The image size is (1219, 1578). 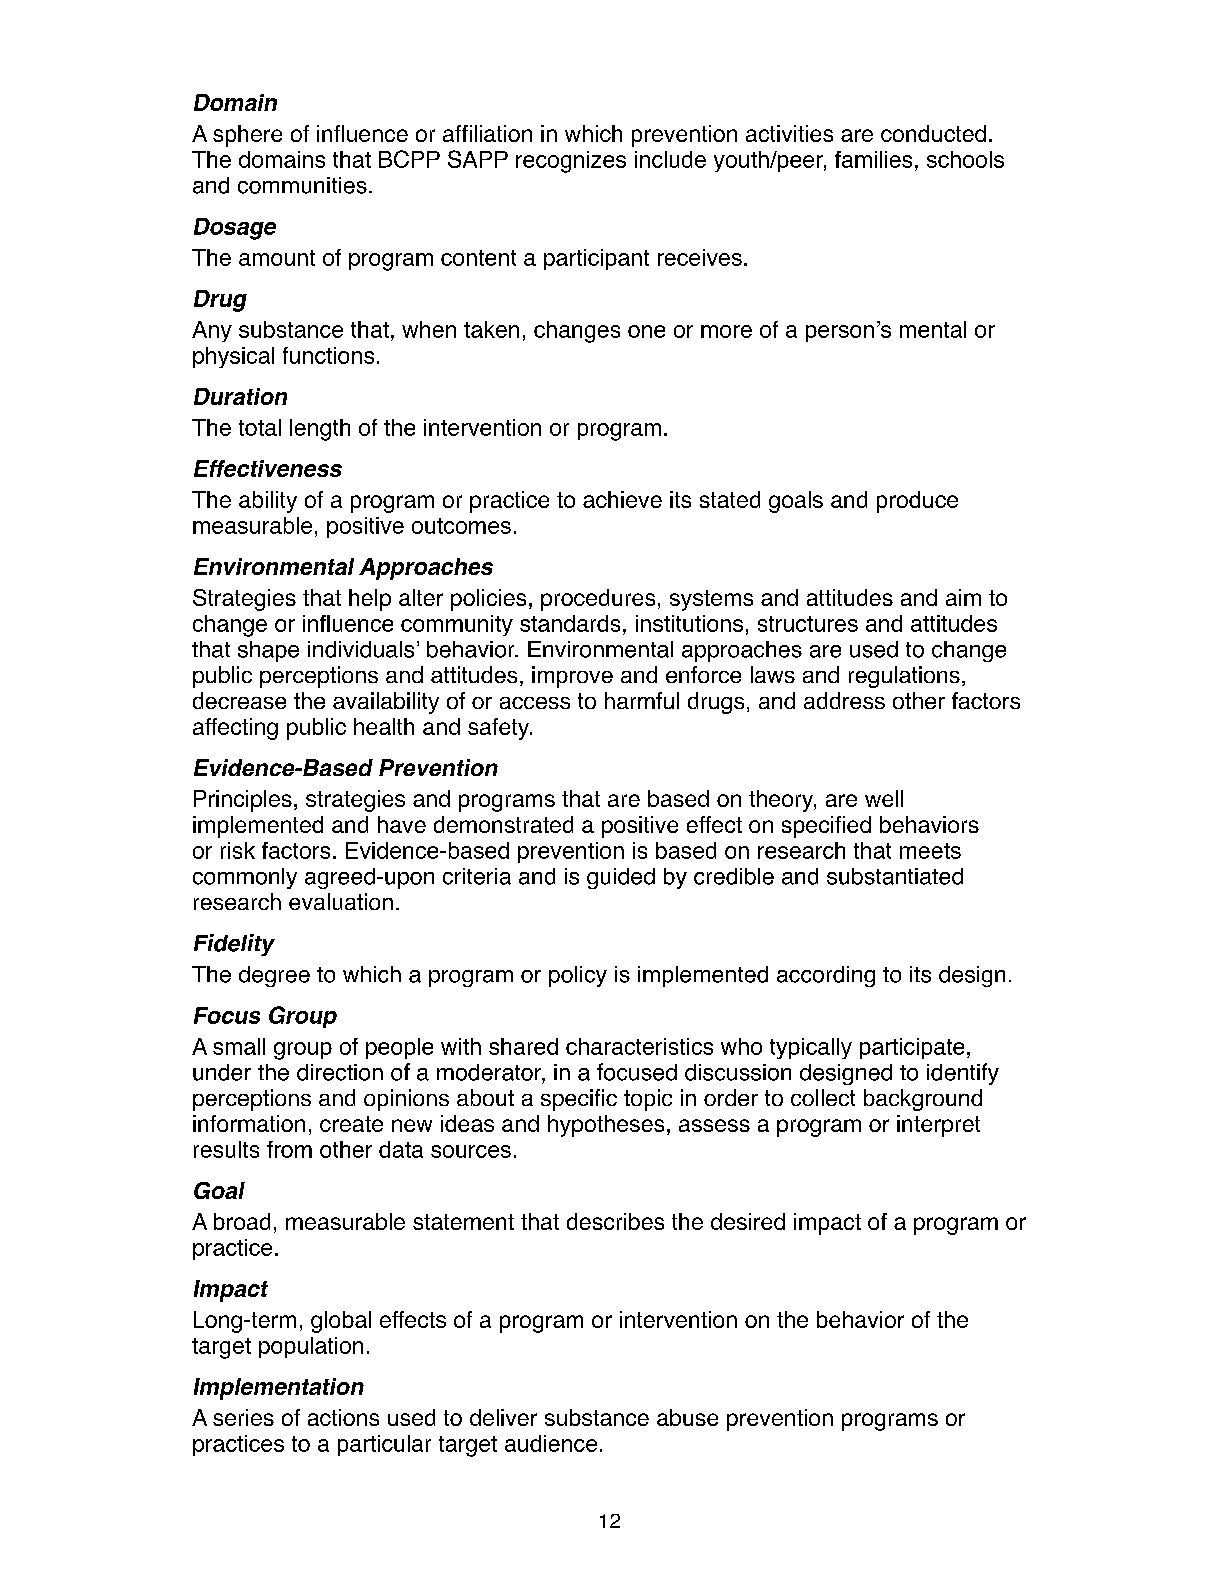 I want to click on Principles, so click(x=243, y=801).
